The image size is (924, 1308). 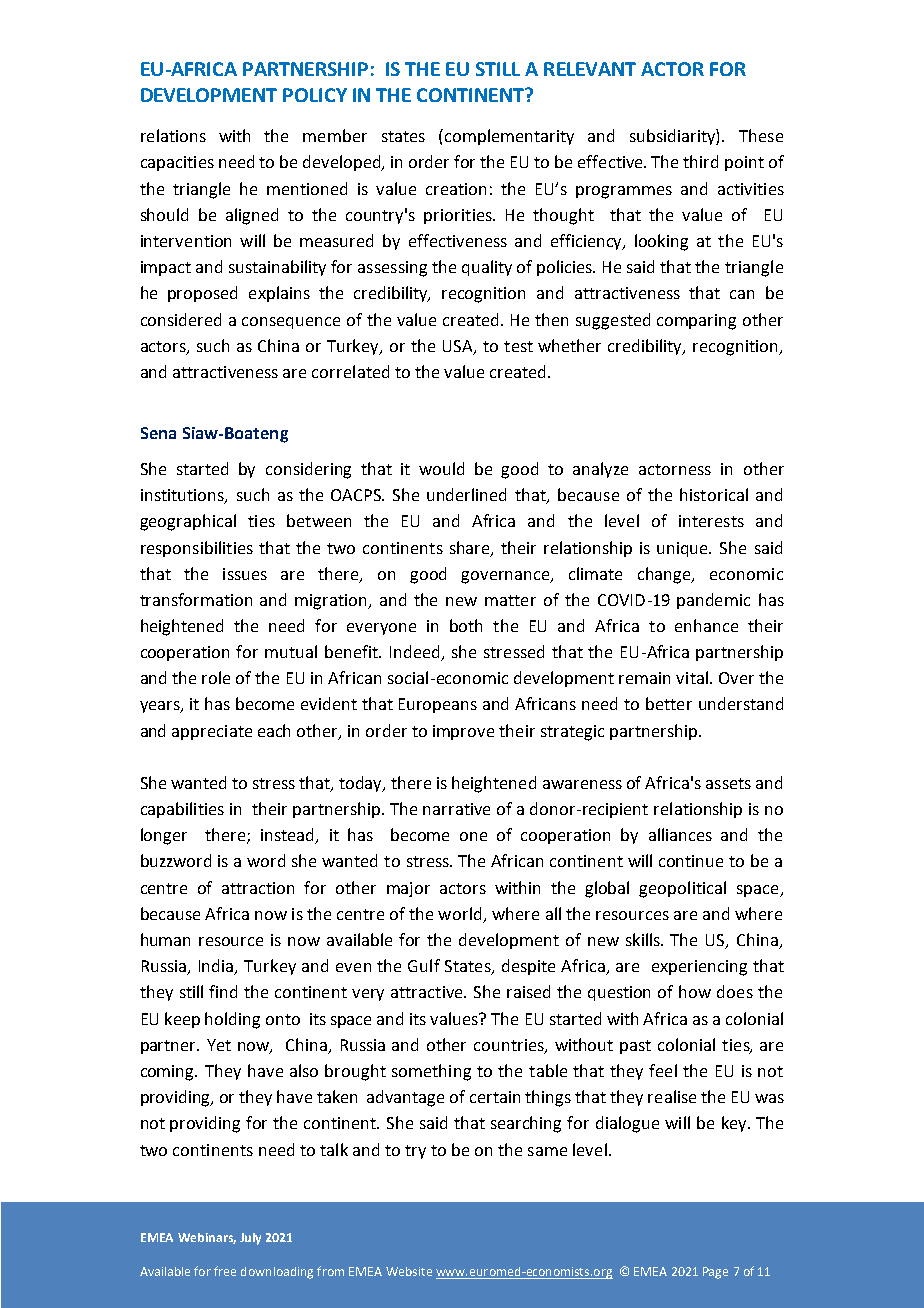 What do you see at coordinates (315, 95) in the image?
I see `POLICY` at bounding box center [315, 95].
